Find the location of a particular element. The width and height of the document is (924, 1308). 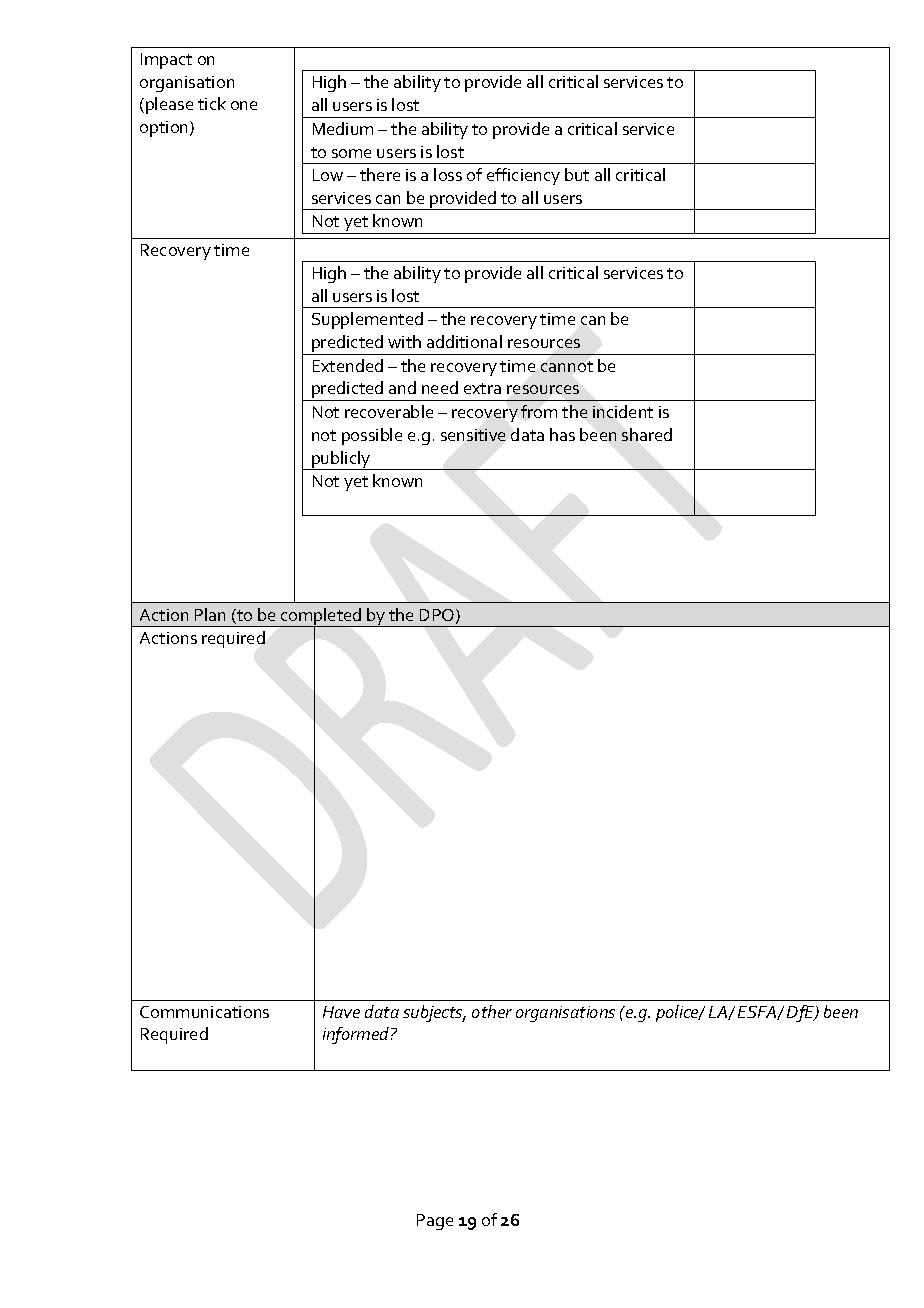

police is located at coordinates (679, 1013).
